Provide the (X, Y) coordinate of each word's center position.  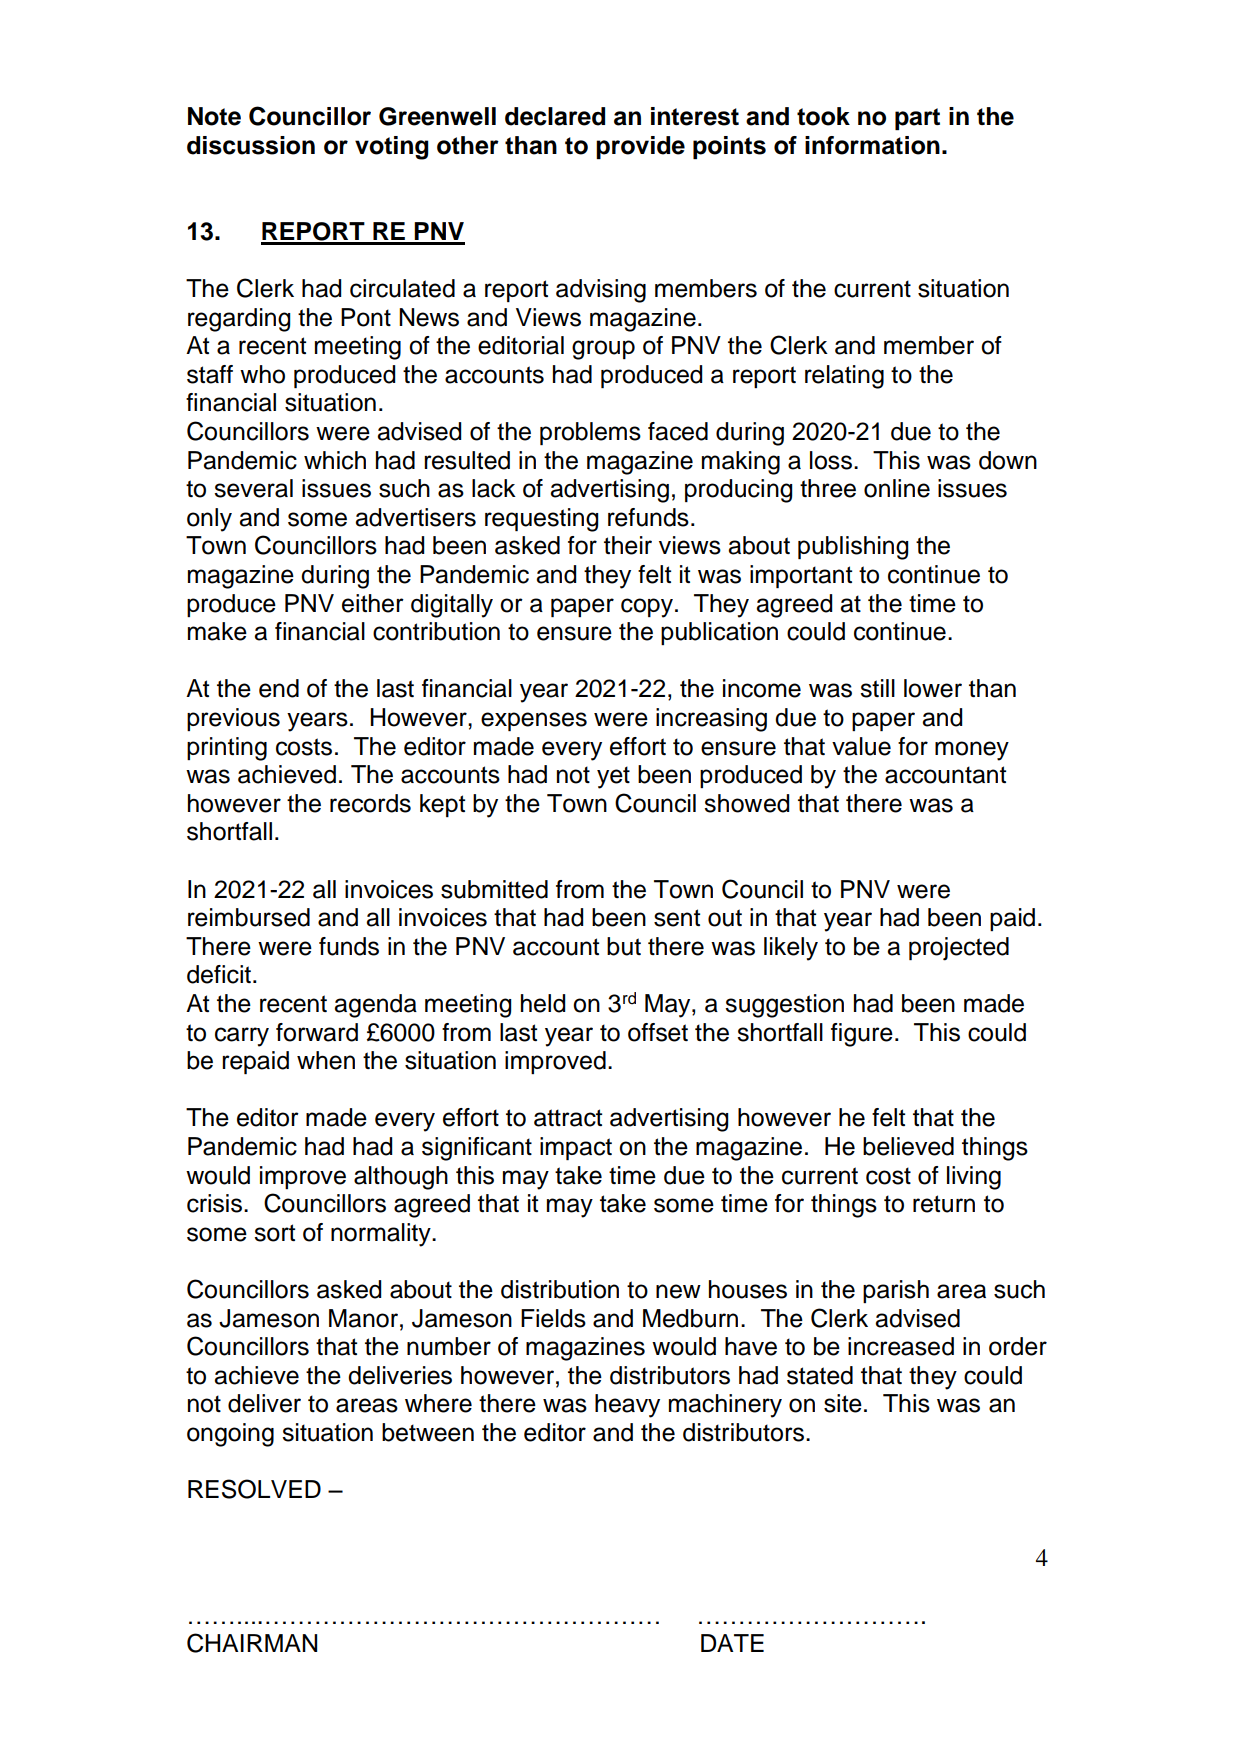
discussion (251, 145)
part (917, 119)
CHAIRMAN (252, 1643)
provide (640, 147)
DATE (732, 1643)
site (843, 1403)
